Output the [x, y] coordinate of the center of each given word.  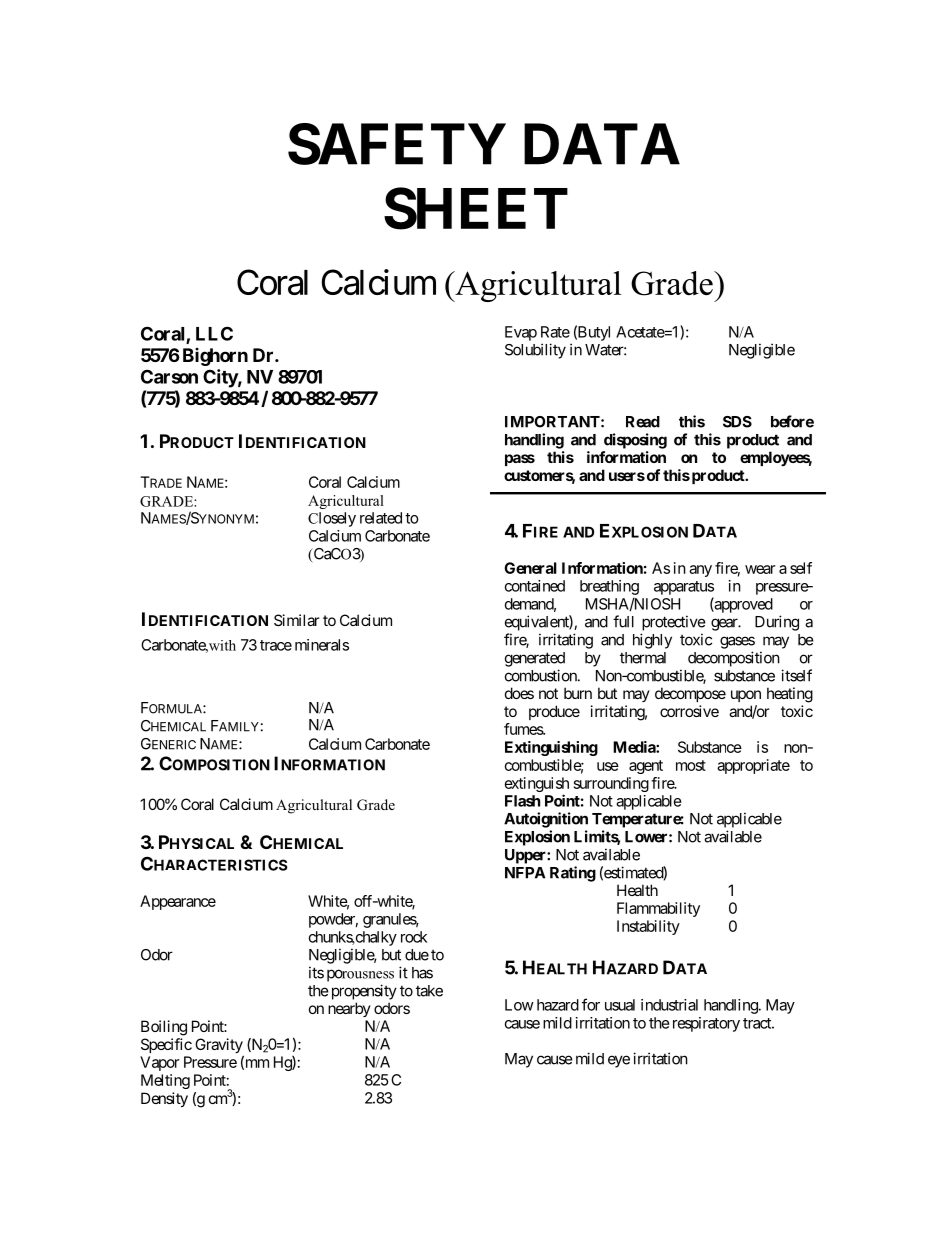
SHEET [476, 208]
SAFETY [397, 144]
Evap [521, 333]
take [429, 991]
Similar [296, 620]
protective [674, 623]
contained [535, 586]
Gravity [219, 1047]
